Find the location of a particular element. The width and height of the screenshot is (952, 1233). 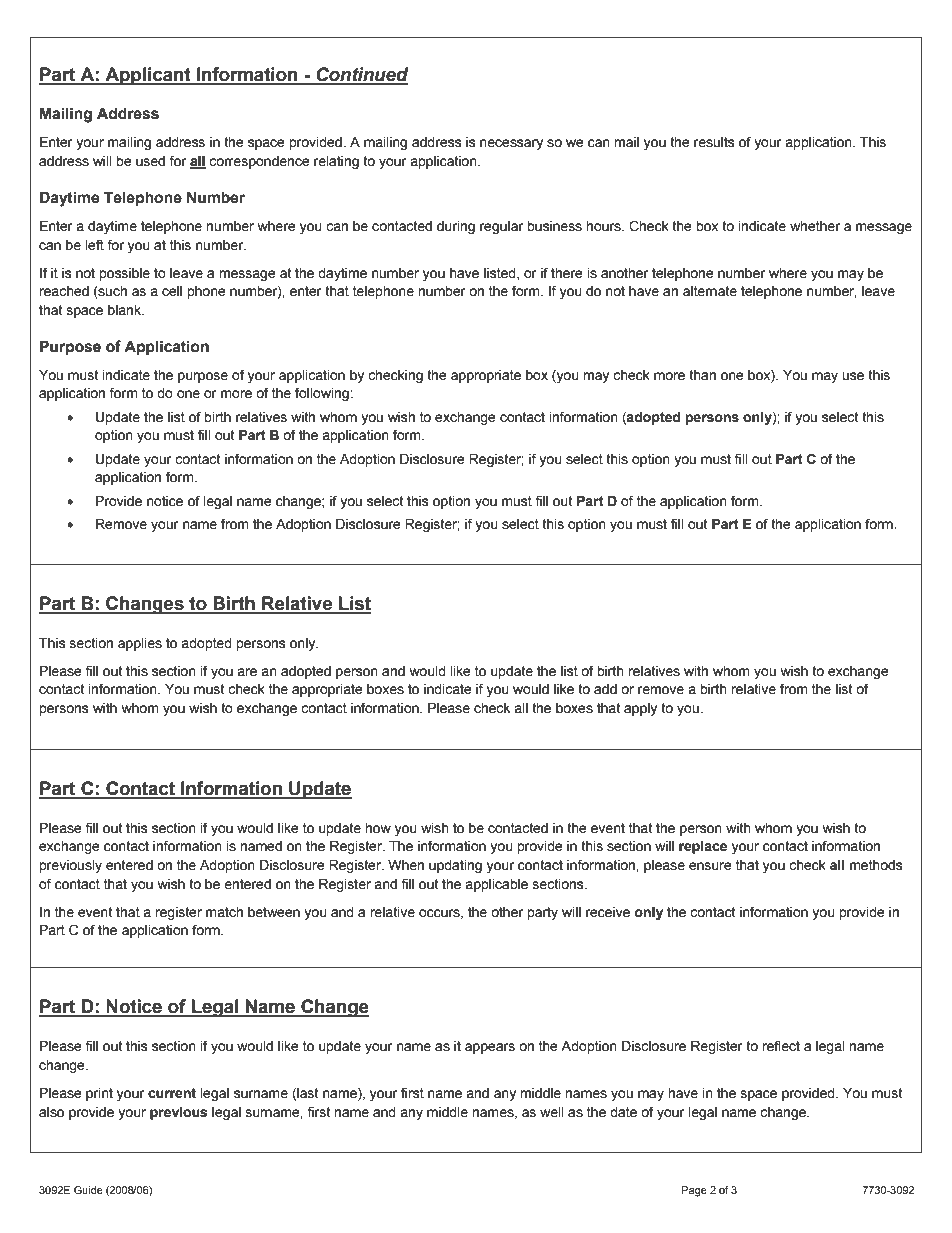

results is located at coordinates (714, 142).
